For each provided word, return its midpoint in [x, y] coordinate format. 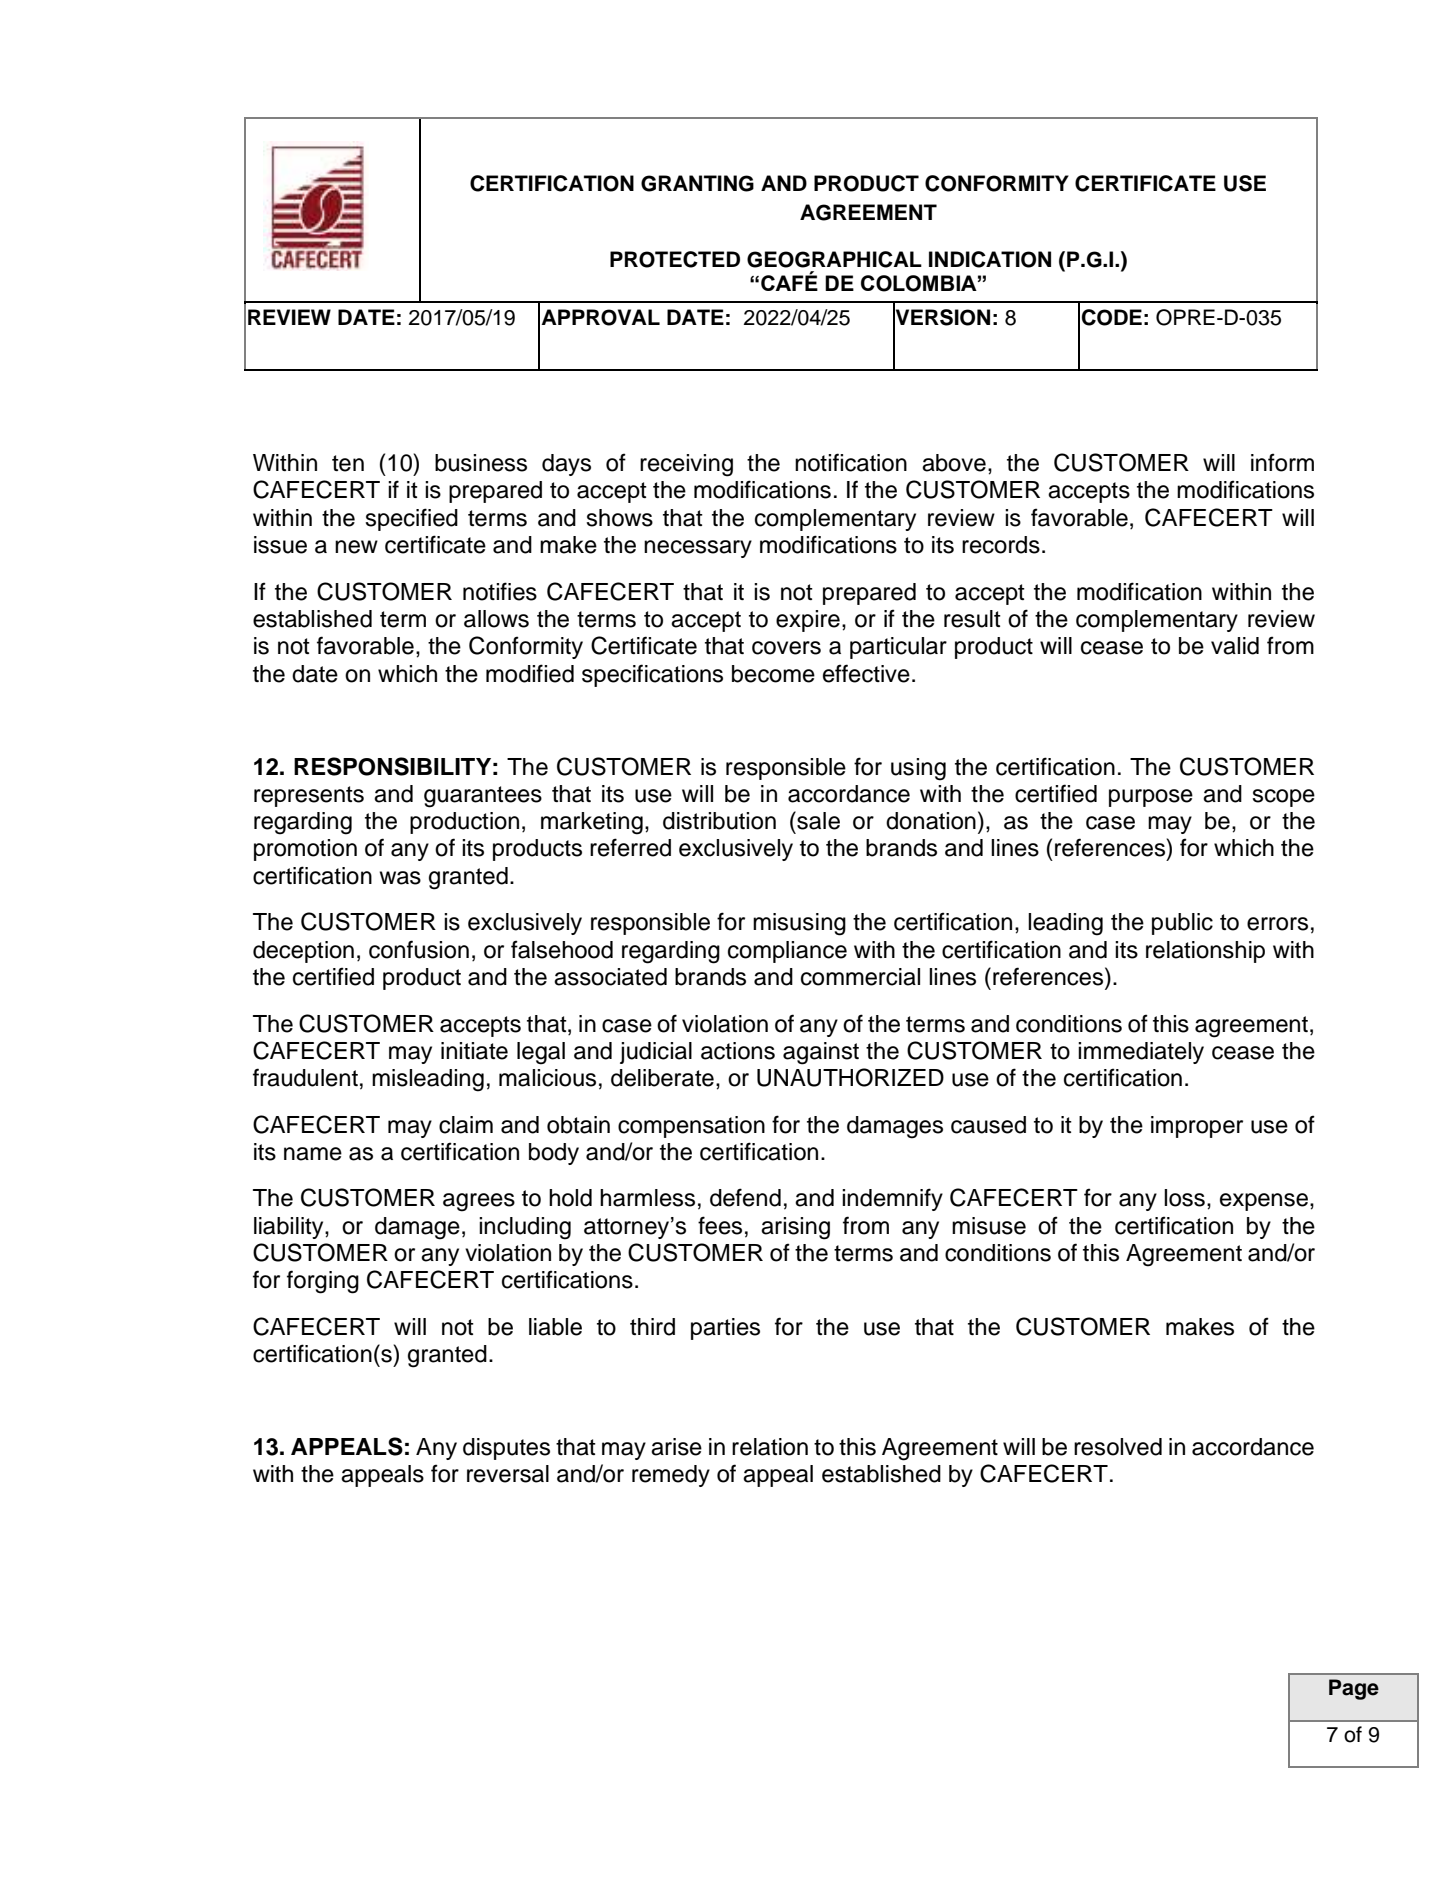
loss [1184, 1198]
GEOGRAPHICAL [834, 259]
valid [1235, 646]
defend [745, 1197]
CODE [1112, 317]
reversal [508, 1474]
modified [530, 673]
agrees [479, 1202]
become [773, 674]
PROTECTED [675, 259]
